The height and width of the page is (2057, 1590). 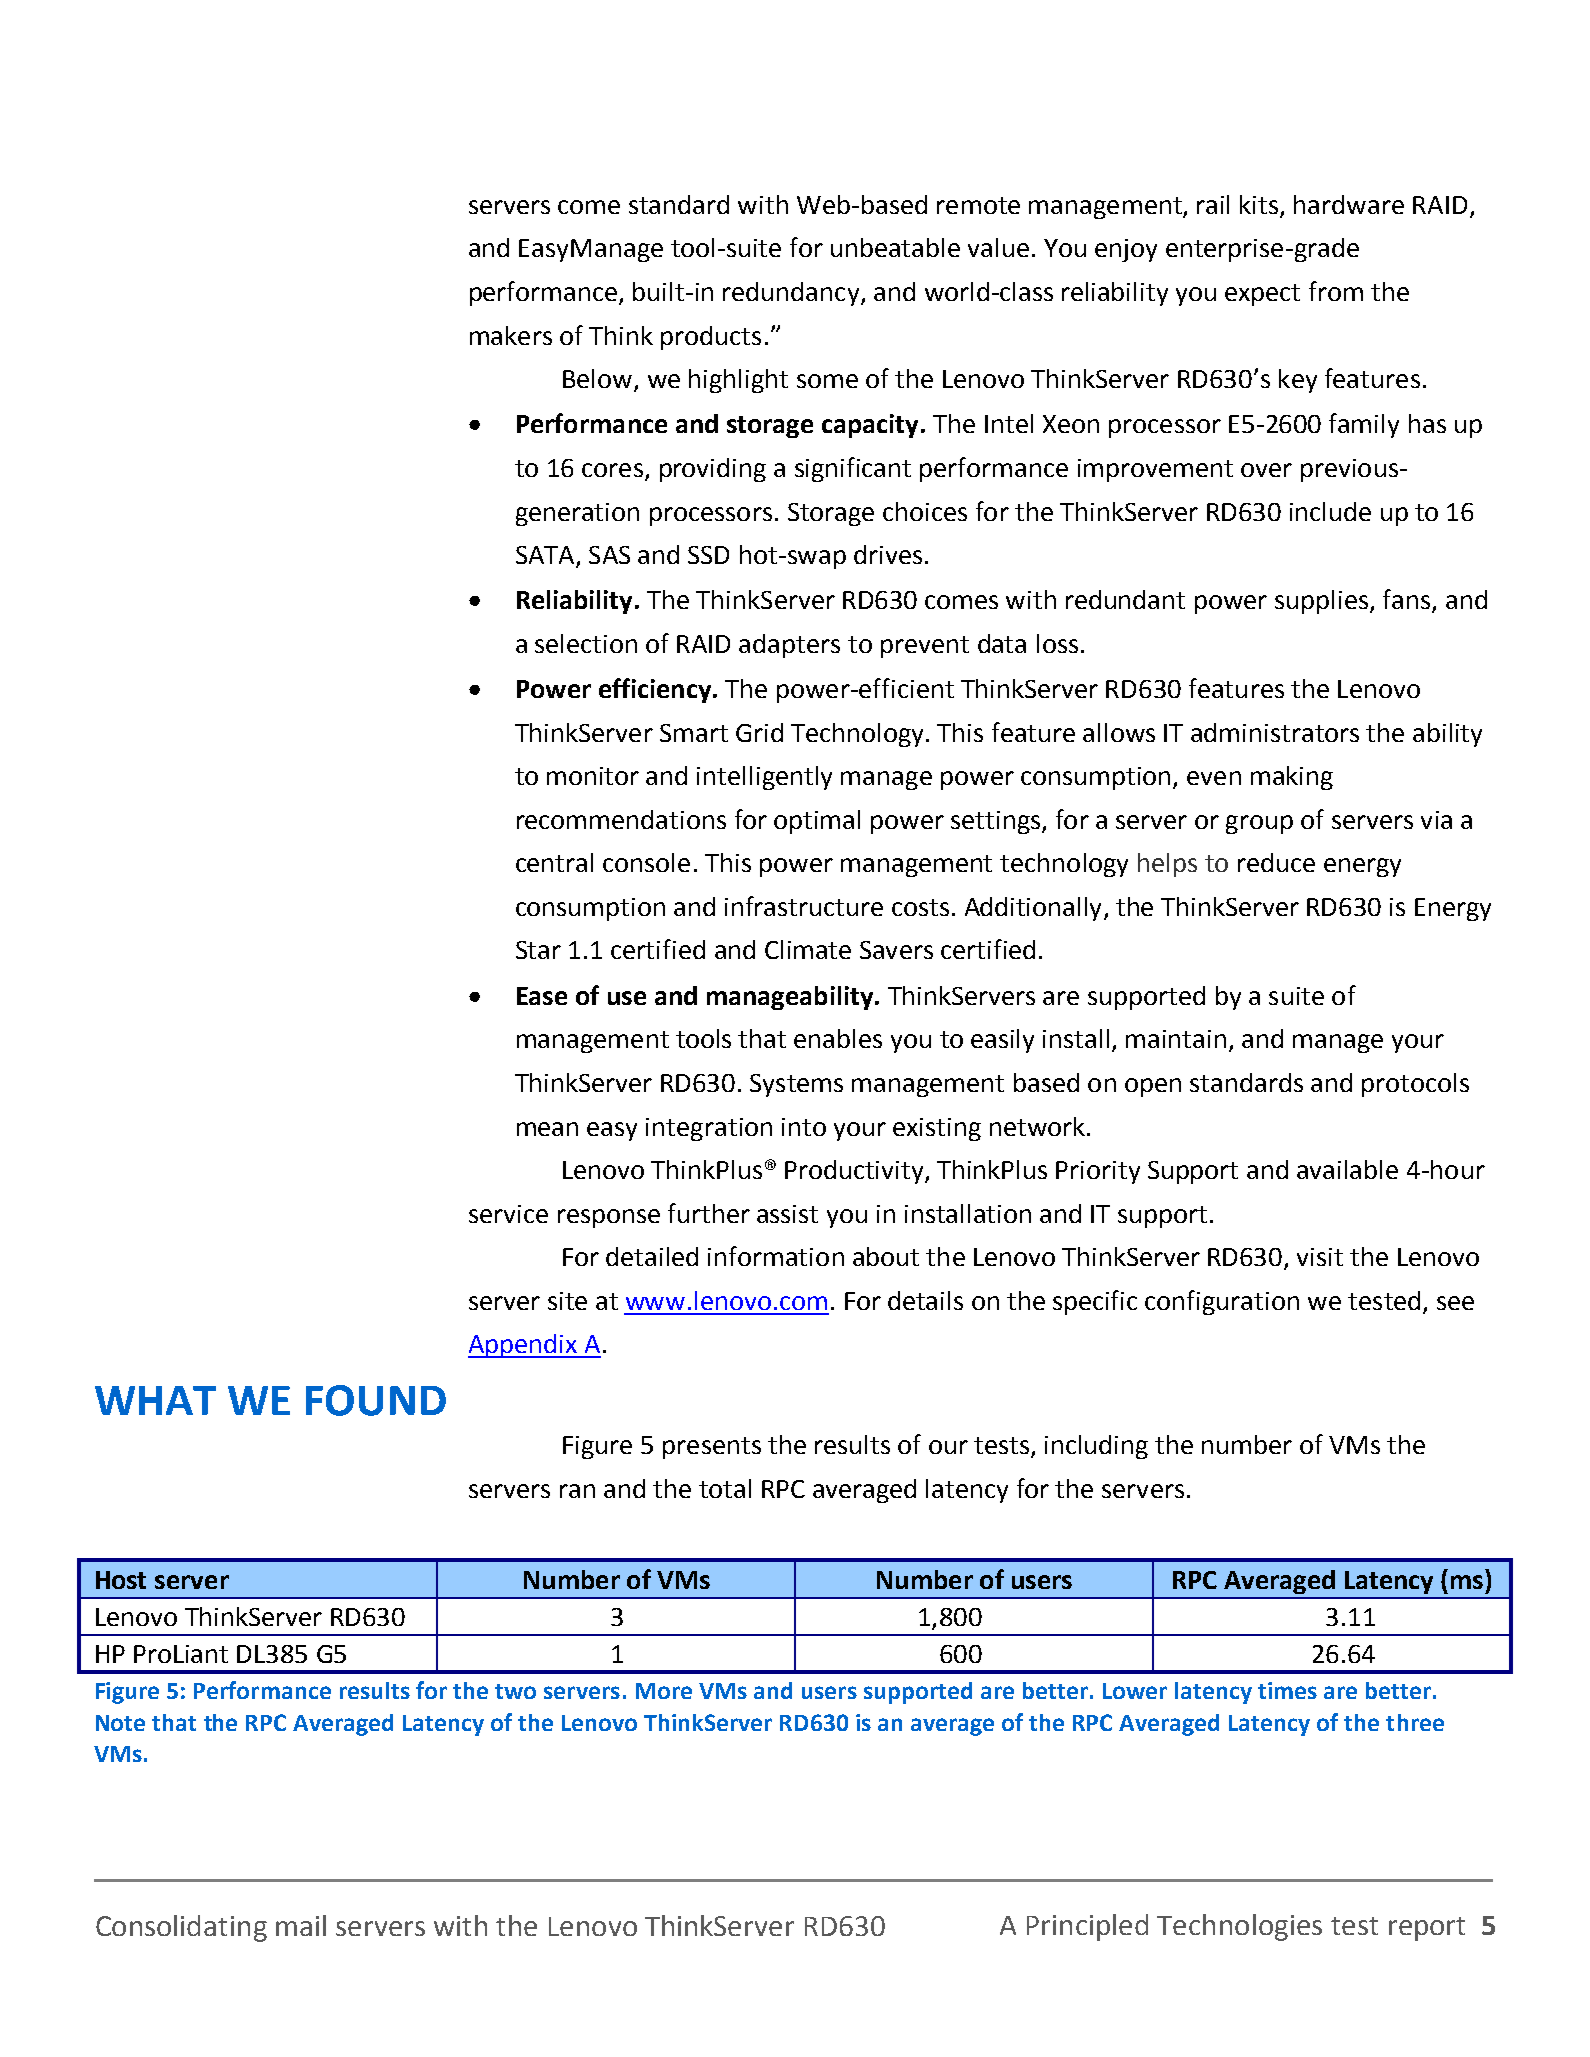 What do you see at coordinates (1336, 291) in the page?
I see `from` at bounding box center [1336, 291].
